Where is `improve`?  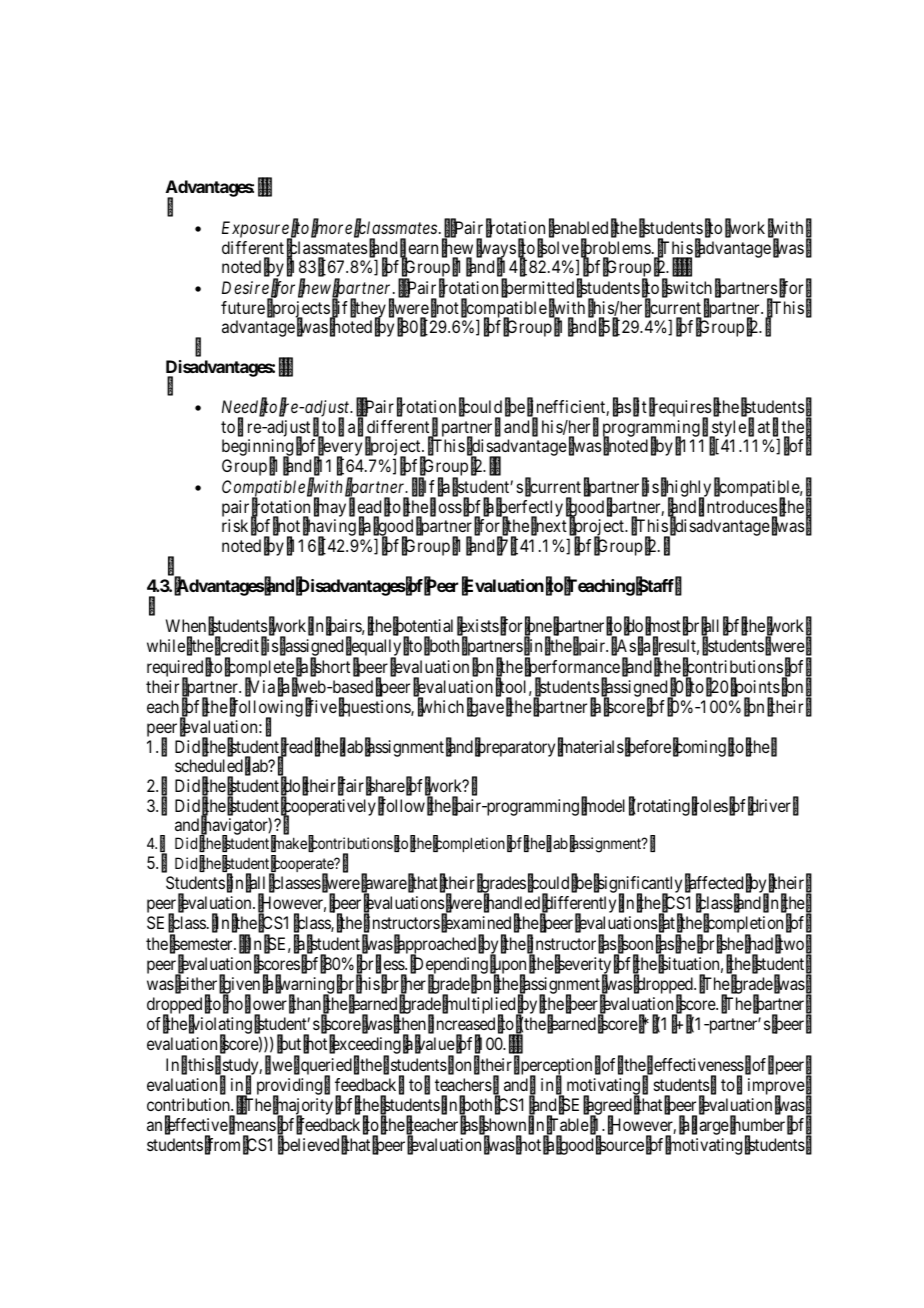 improve is located at coordinates (776, 1088).
